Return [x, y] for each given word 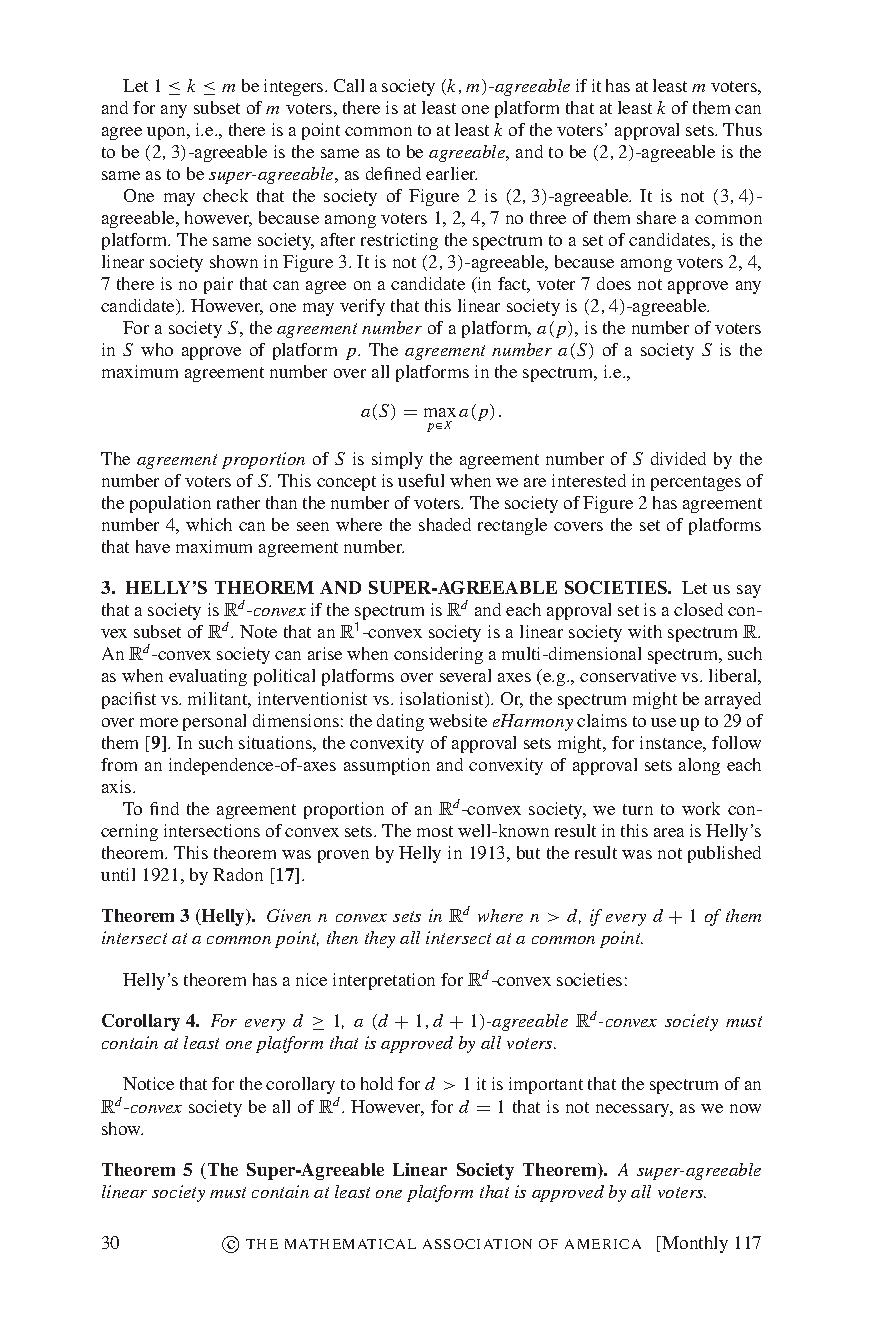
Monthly [694, 1244]
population [170, 504]
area [669, 832]
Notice [148, 1083]
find [164, 808]
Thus [742, 129]
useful [421, 480]
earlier [451, 173]
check [225, 195]
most [435, 831]
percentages [696, 483]
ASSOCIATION [477, 1244]
